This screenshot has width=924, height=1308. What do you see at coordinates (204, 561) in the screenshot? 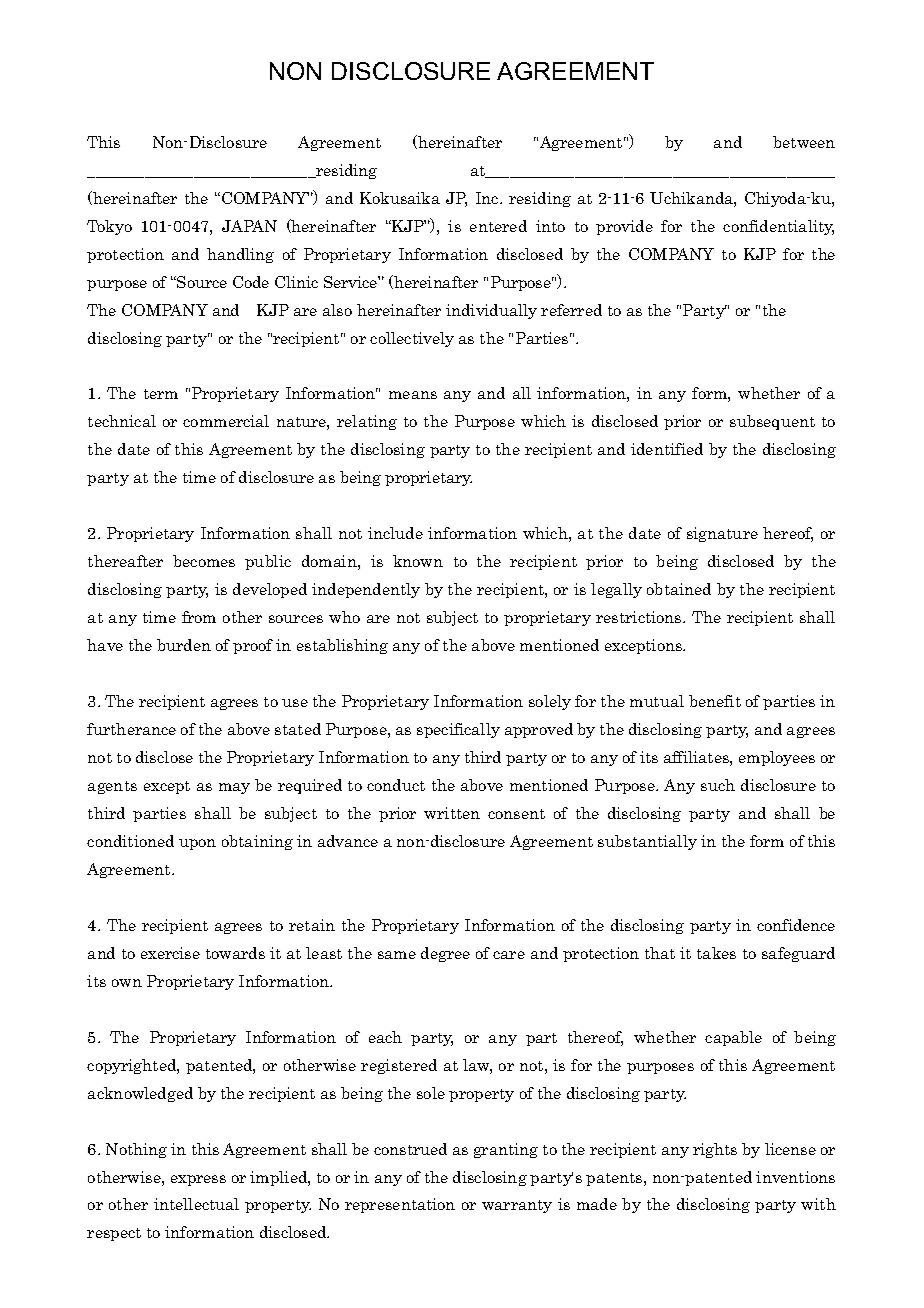
I see `becomes` at bounding box center [204, 561].
